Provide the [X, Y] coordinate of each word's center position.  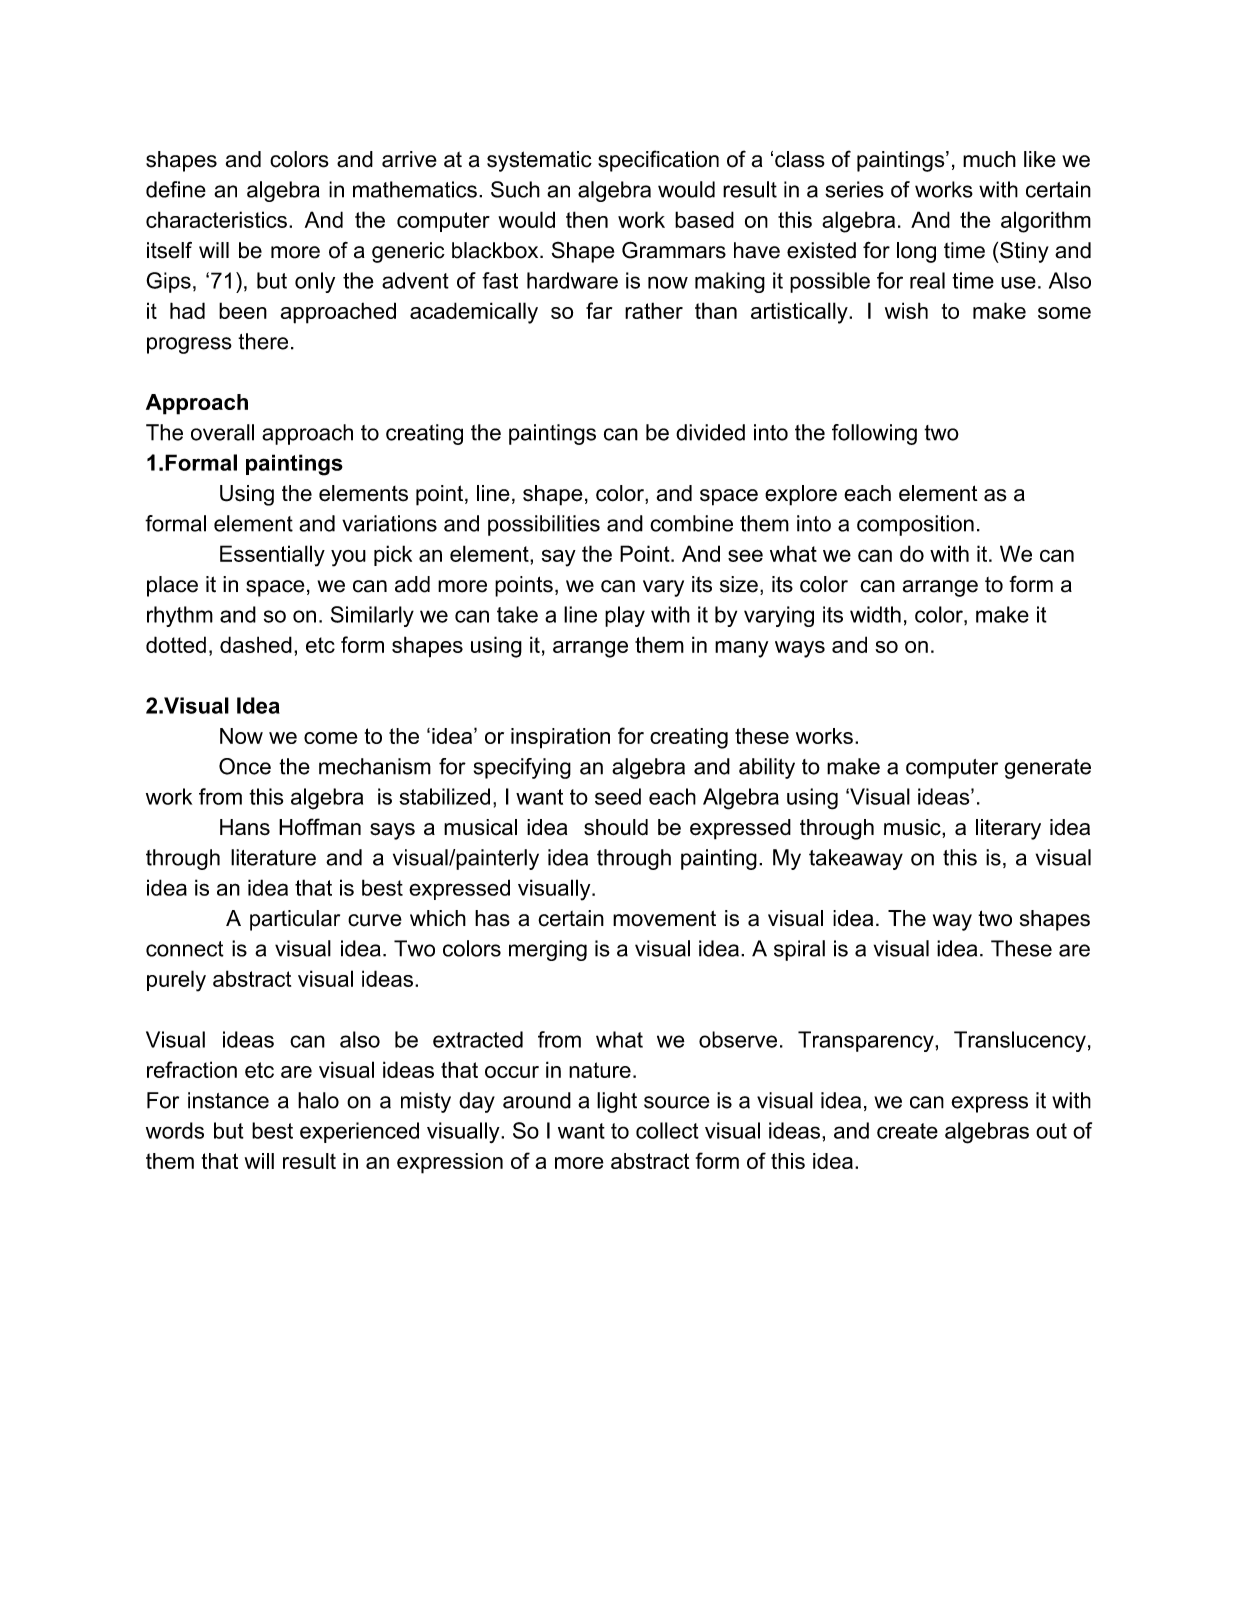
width [875, 614]
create [907, 1131]
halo [318, 1100]
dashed [256, 644]
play [625, 616]
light [617, 1102]
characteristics [216, 219]
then [587, 219]
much [989, 159]
